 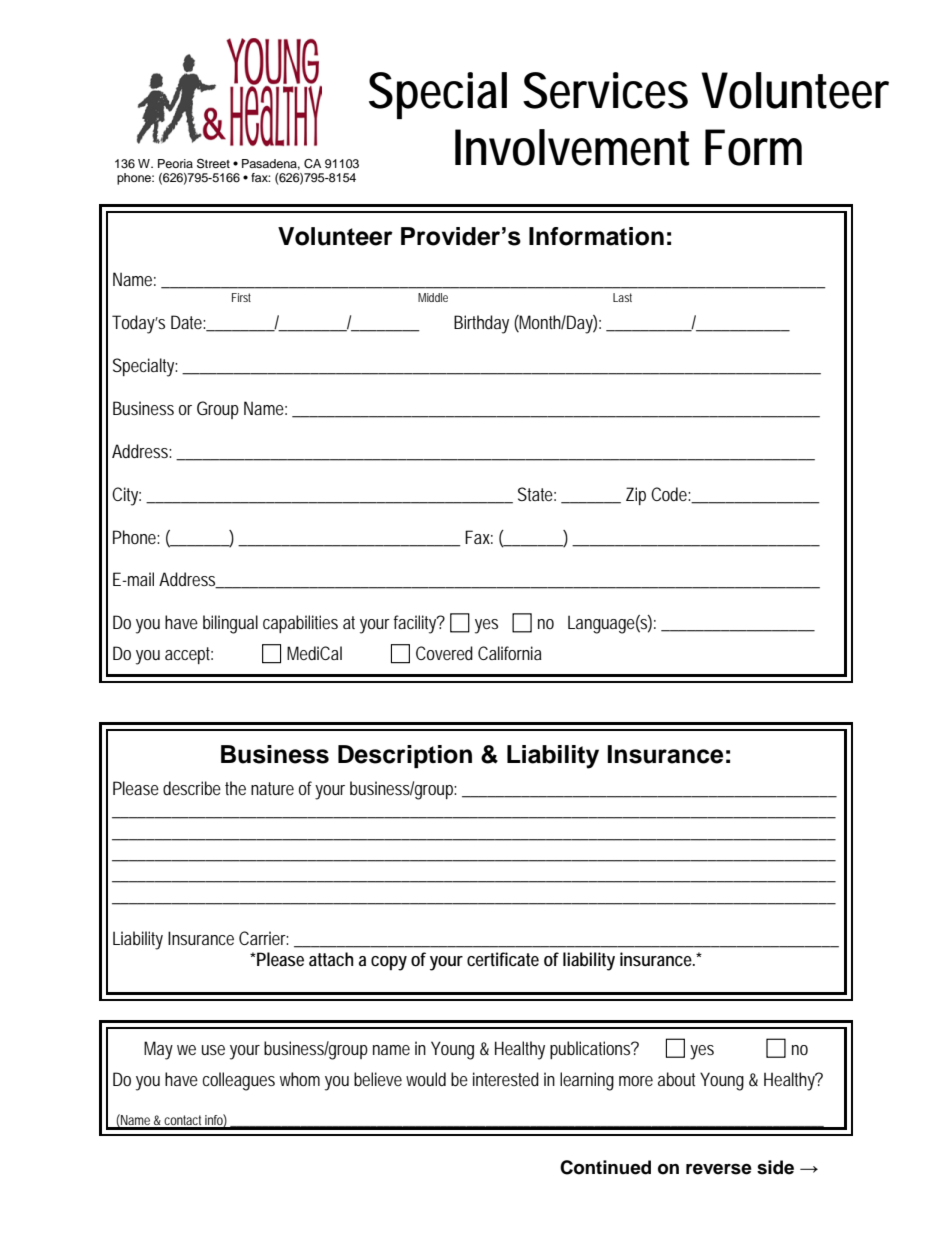 I want to click on Birthday, so click(x=481, y=324).
